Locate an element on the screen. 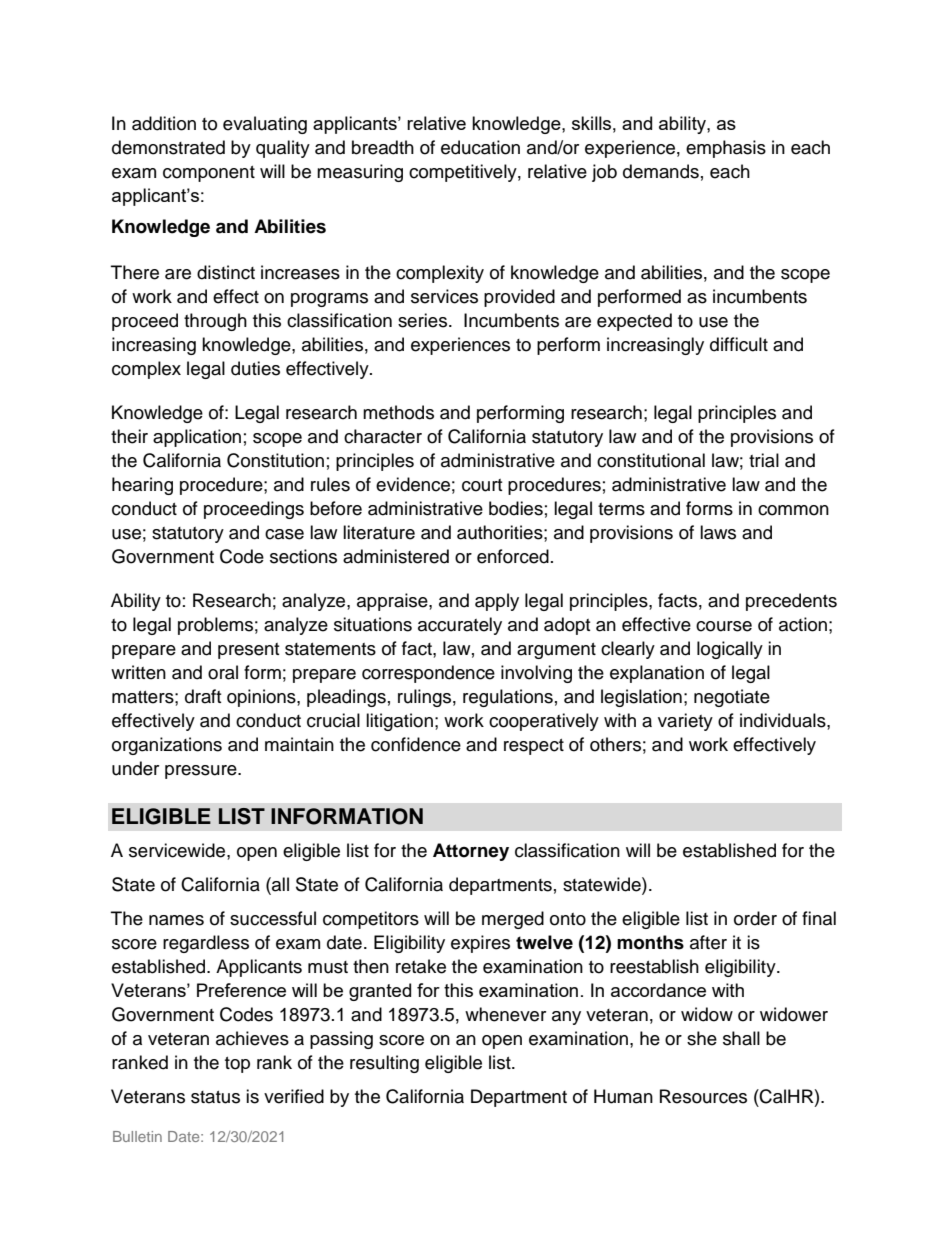 The height and width of the screenshot is (1233, 952). laws is located at coordinates (718, 532).
